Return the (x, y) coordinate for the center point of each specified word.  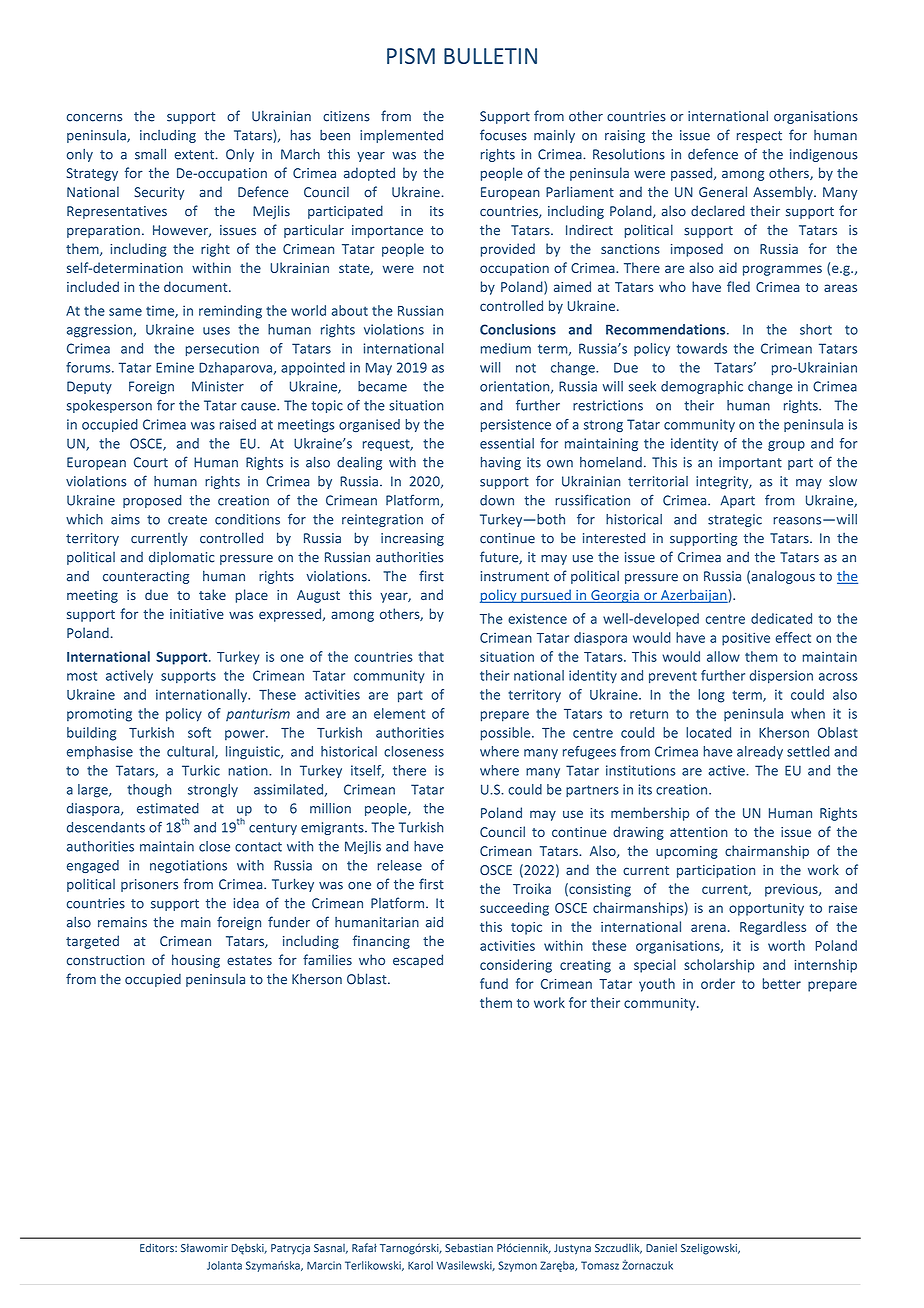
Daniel (661, 1248)
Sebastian (469, 1248)
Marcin (324, 1265)
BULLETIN (490, 56)
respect (759, 137)
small (150, 154)
